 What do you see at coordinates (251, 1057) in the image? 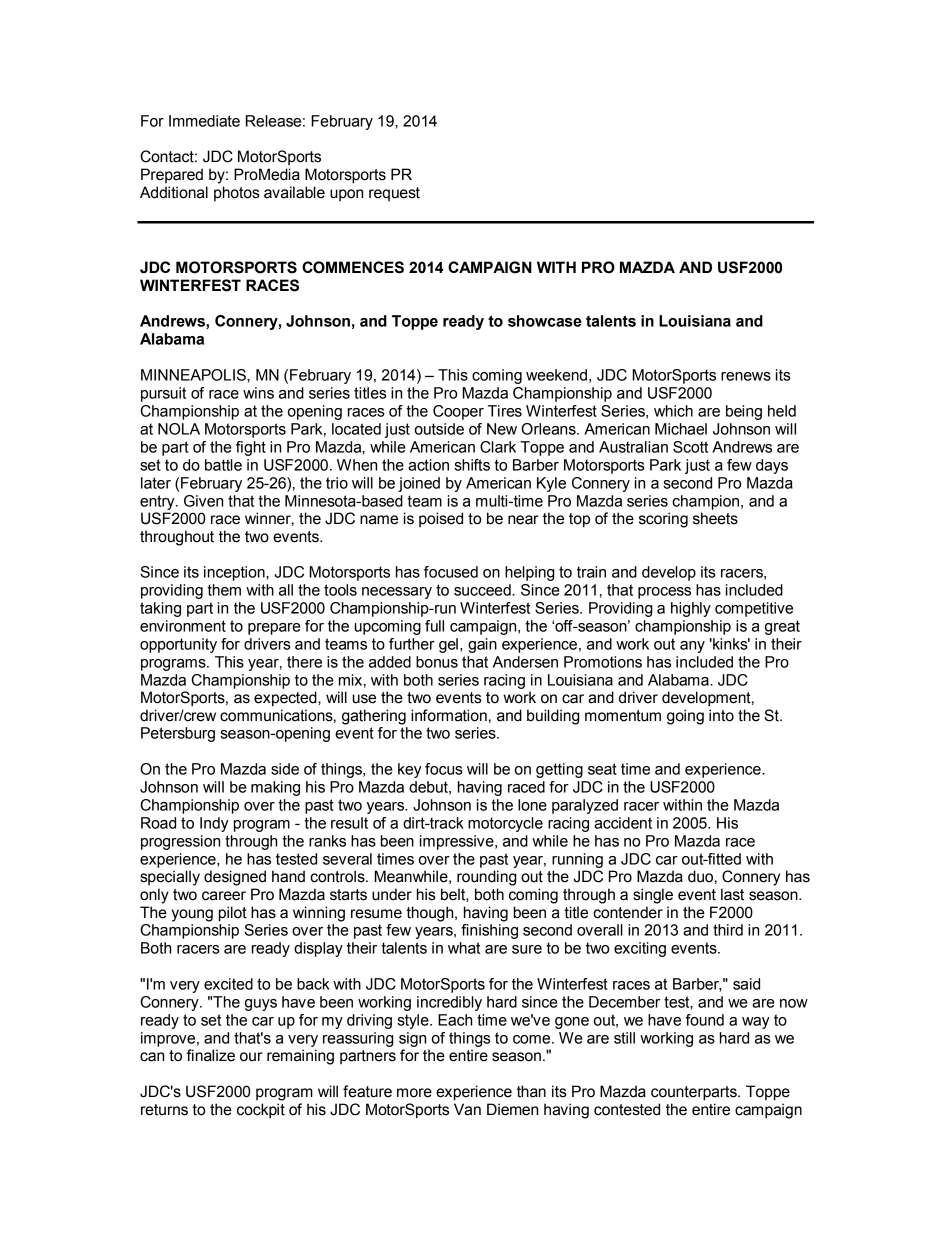
I see `our` at bounding box center [251, 1057].
